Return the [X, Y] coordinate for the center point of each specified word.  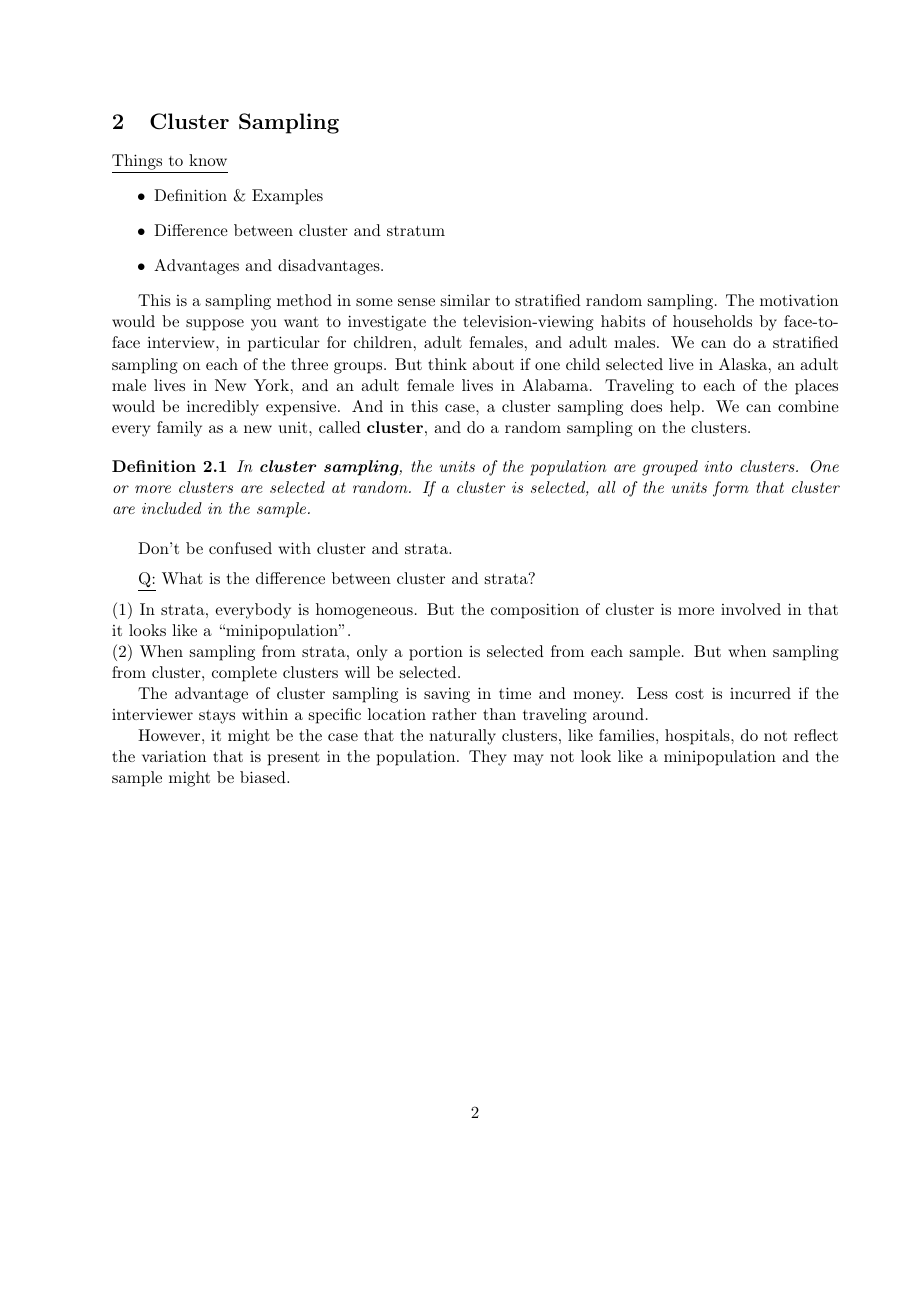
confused [240, 548]
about [493, 364]
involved [751, 609]
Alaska [743, 364]
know [208, 160]
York [271, 385]
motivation [799, 300]
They [487, 758]
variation [174, 756]
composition [535, 611]
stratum [416, 231]
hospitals [697, 737]
